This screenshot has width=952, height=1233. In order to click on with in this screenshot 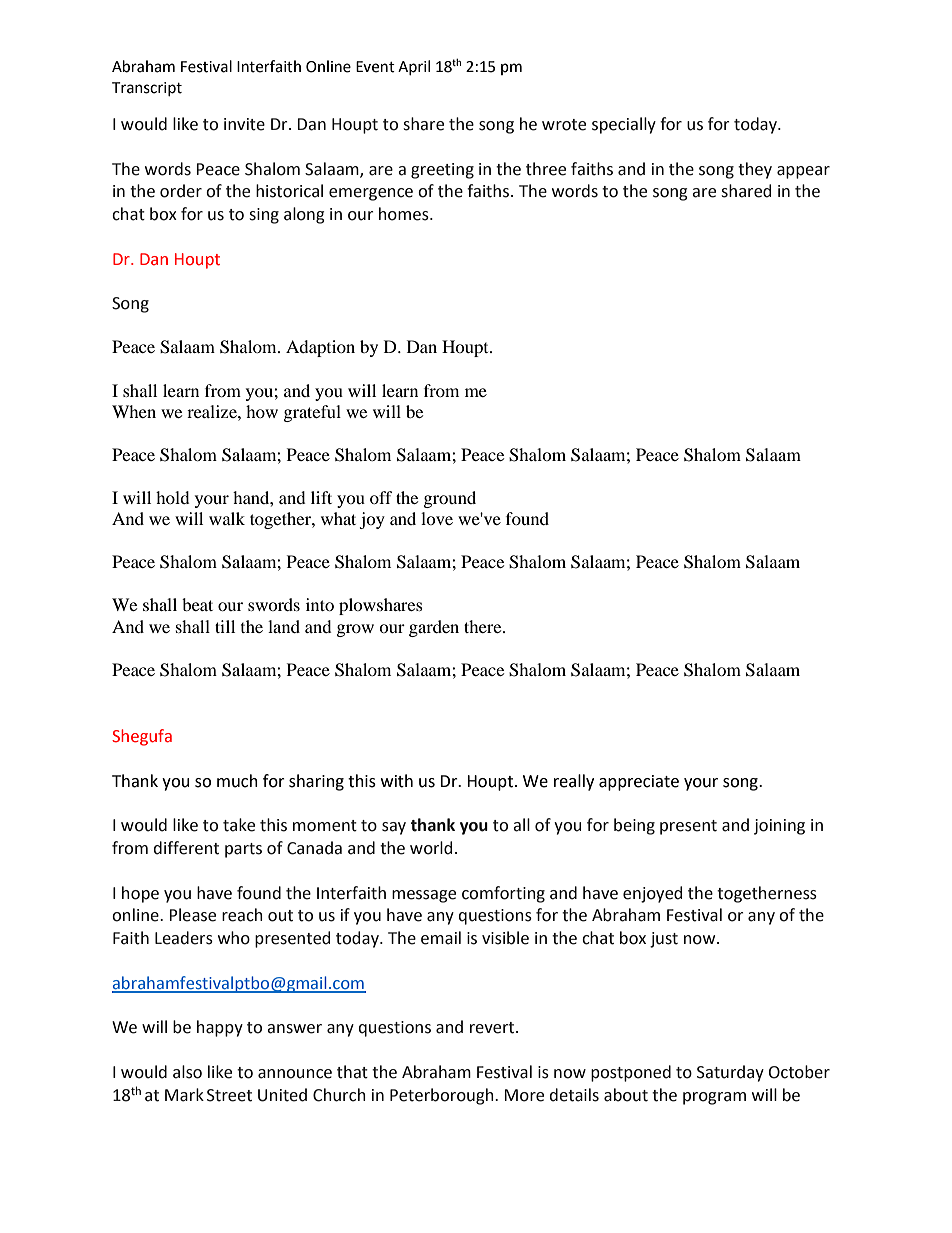, I will do `click(397, 781)`.
